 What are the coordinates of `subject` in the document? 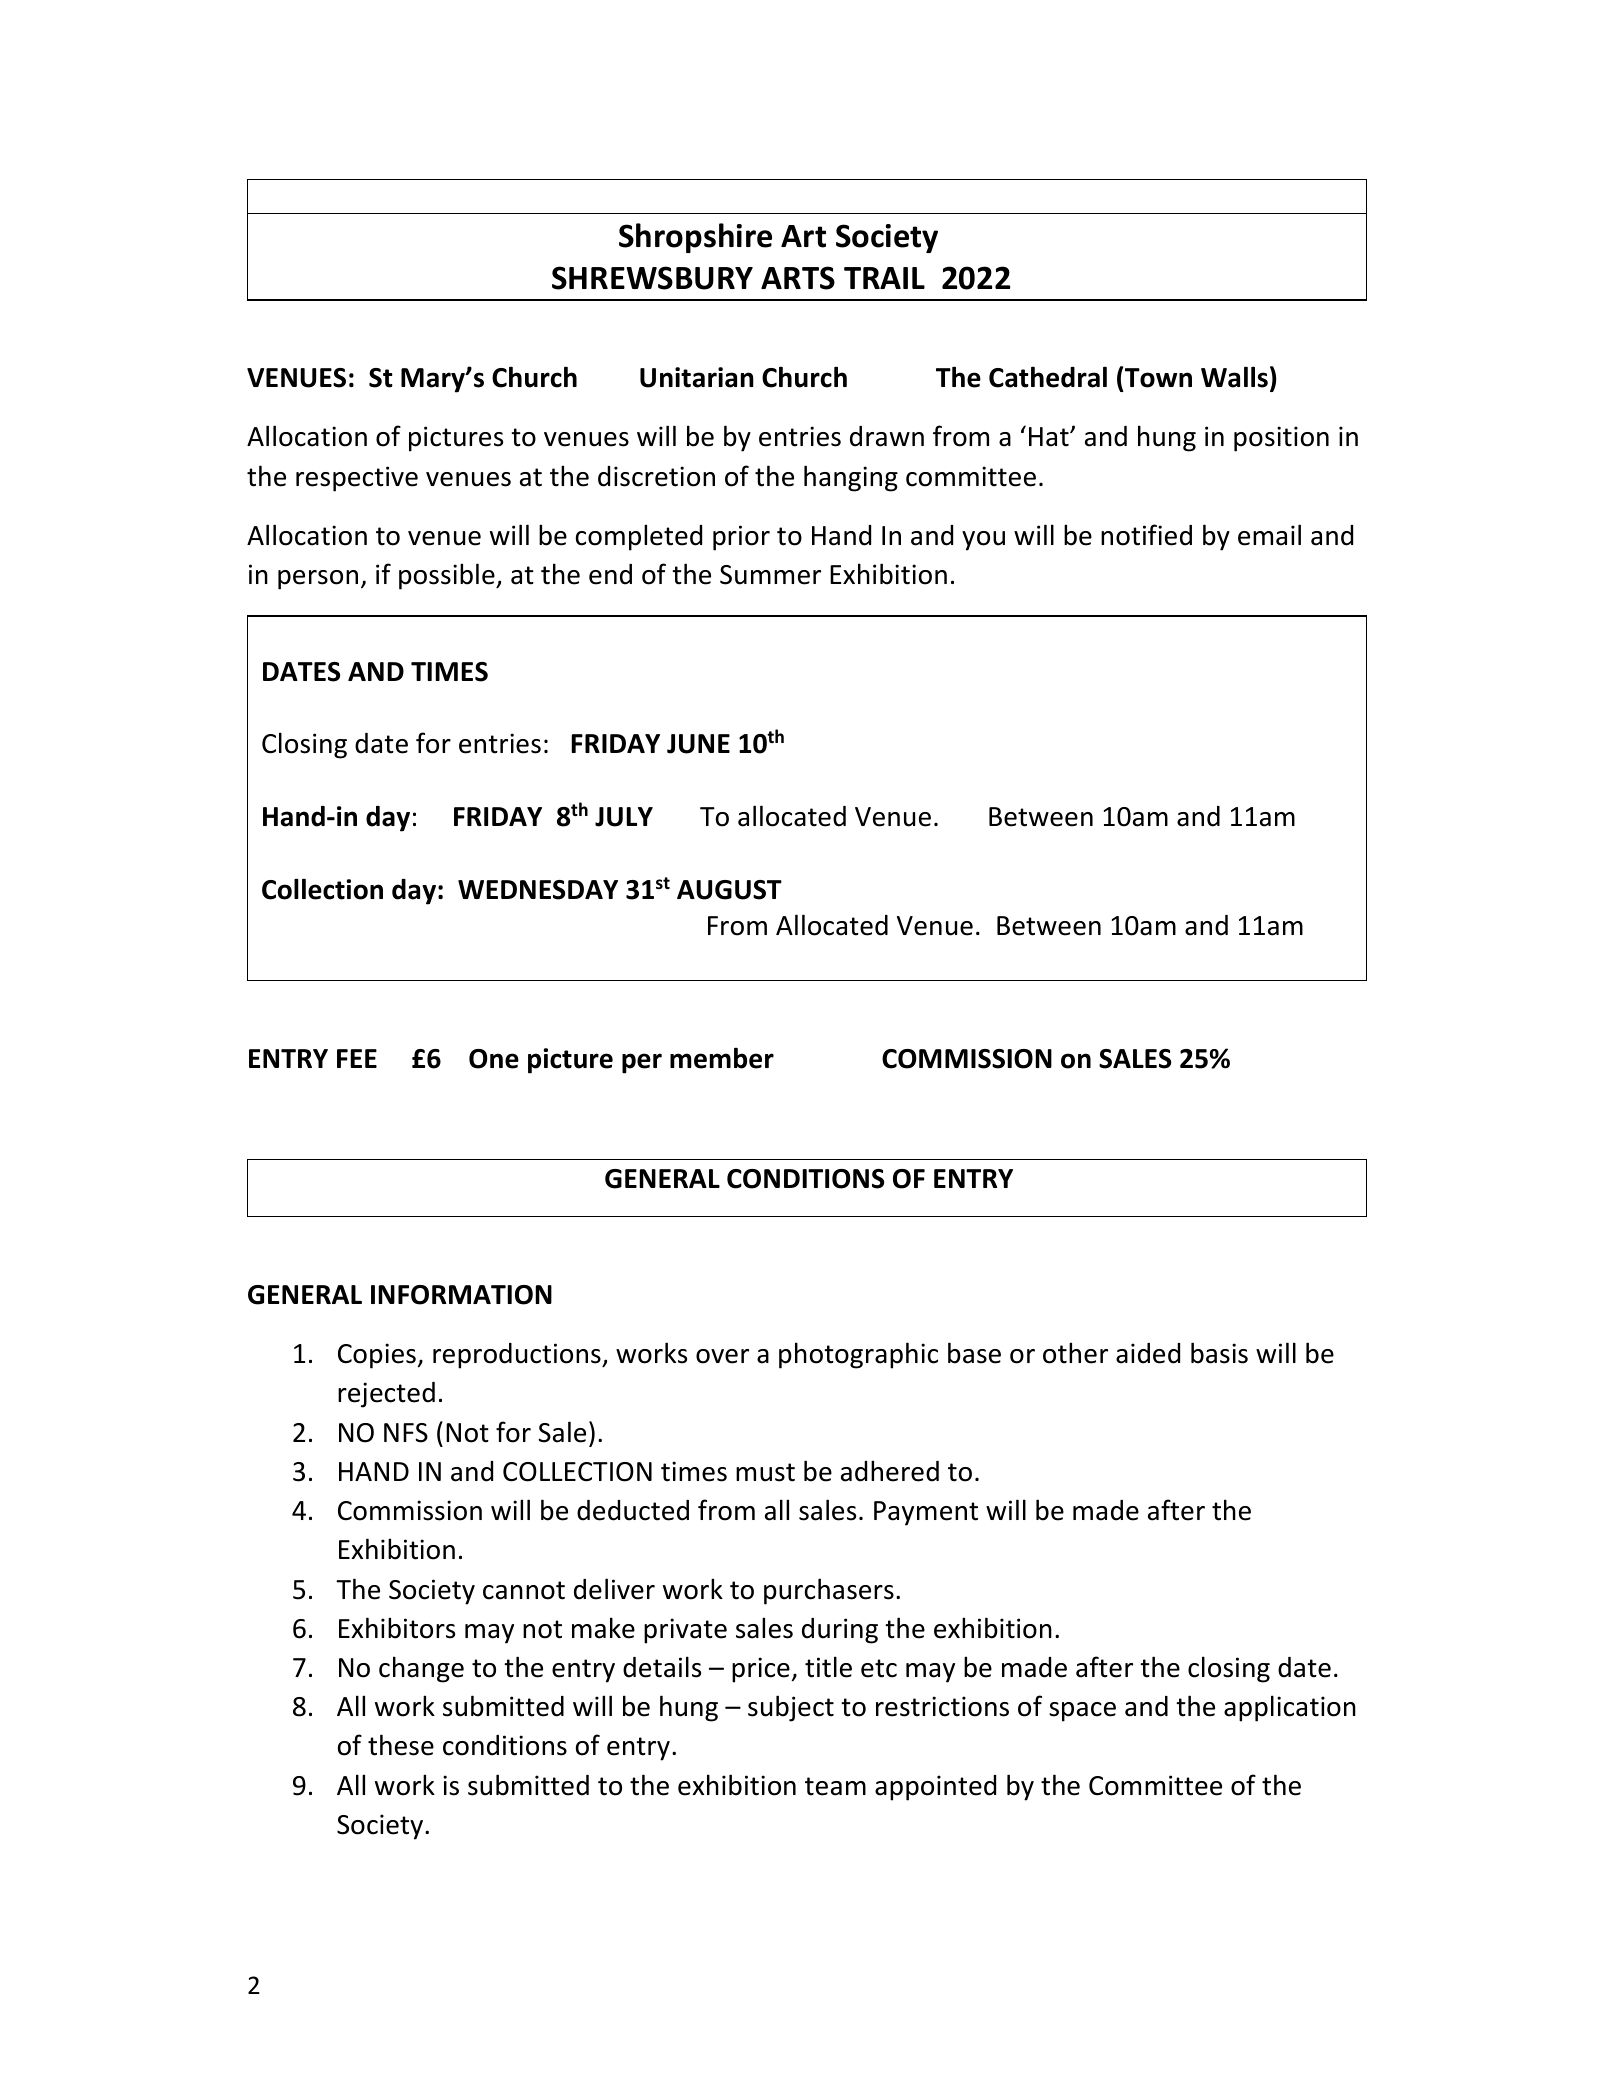 It's located at (791, 1708).
